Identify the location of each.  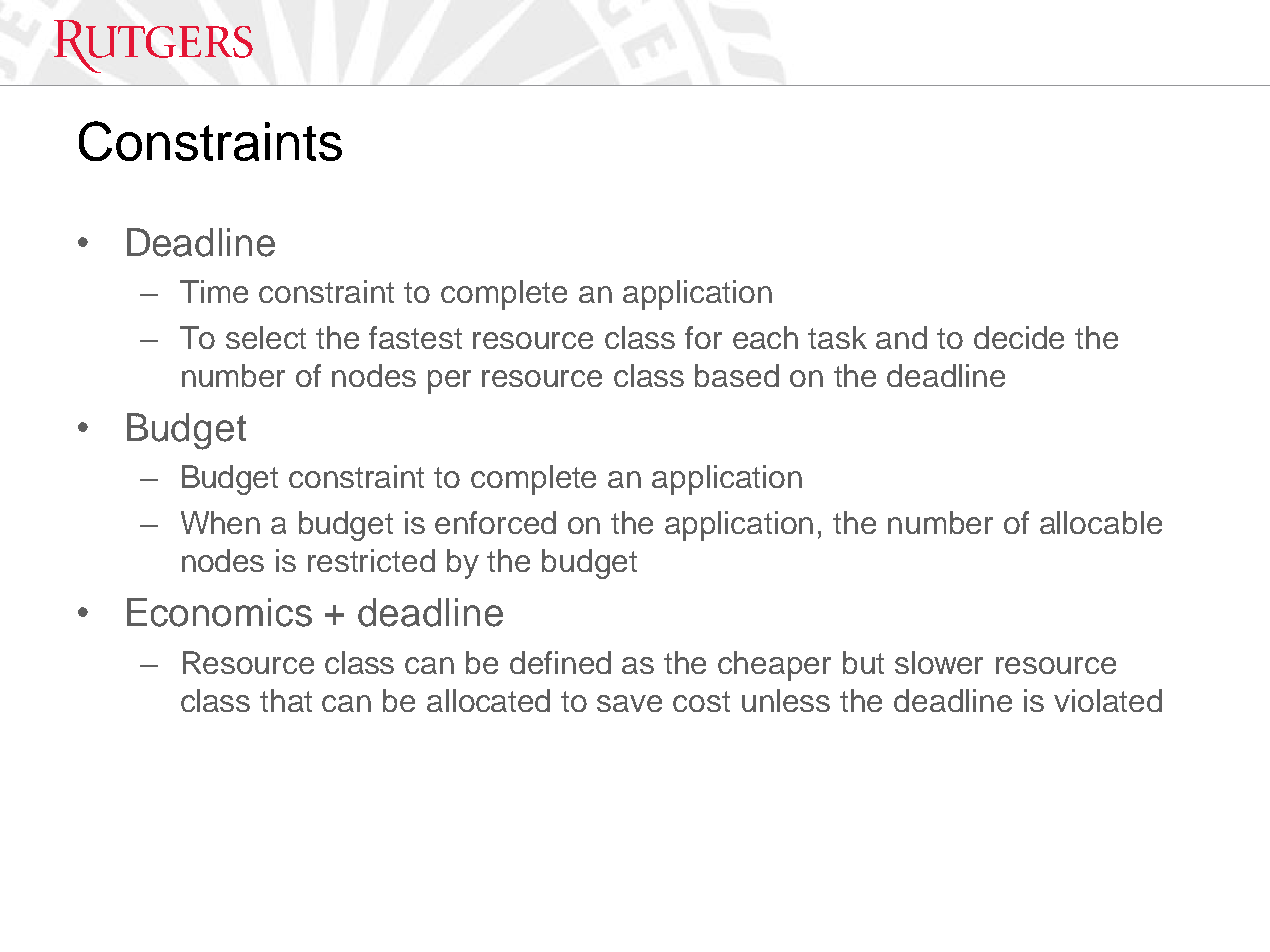
(765, 337).
